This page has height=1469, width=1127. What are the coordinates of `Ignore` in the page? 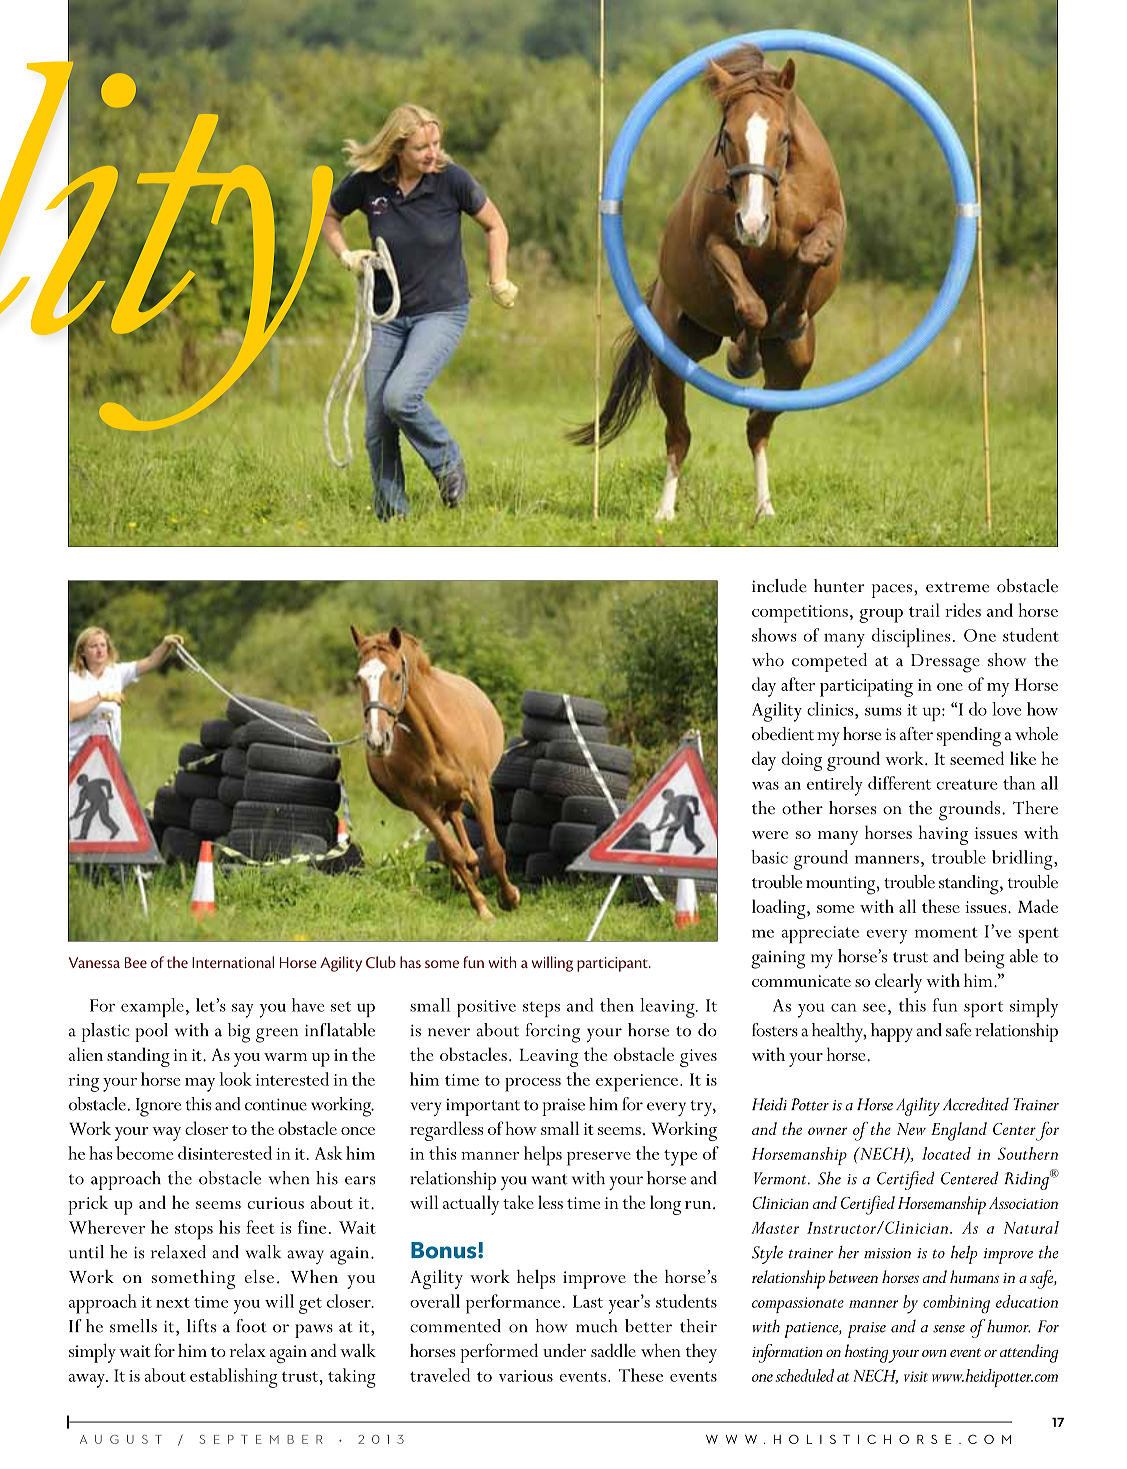 It's located at (158, 1107).
